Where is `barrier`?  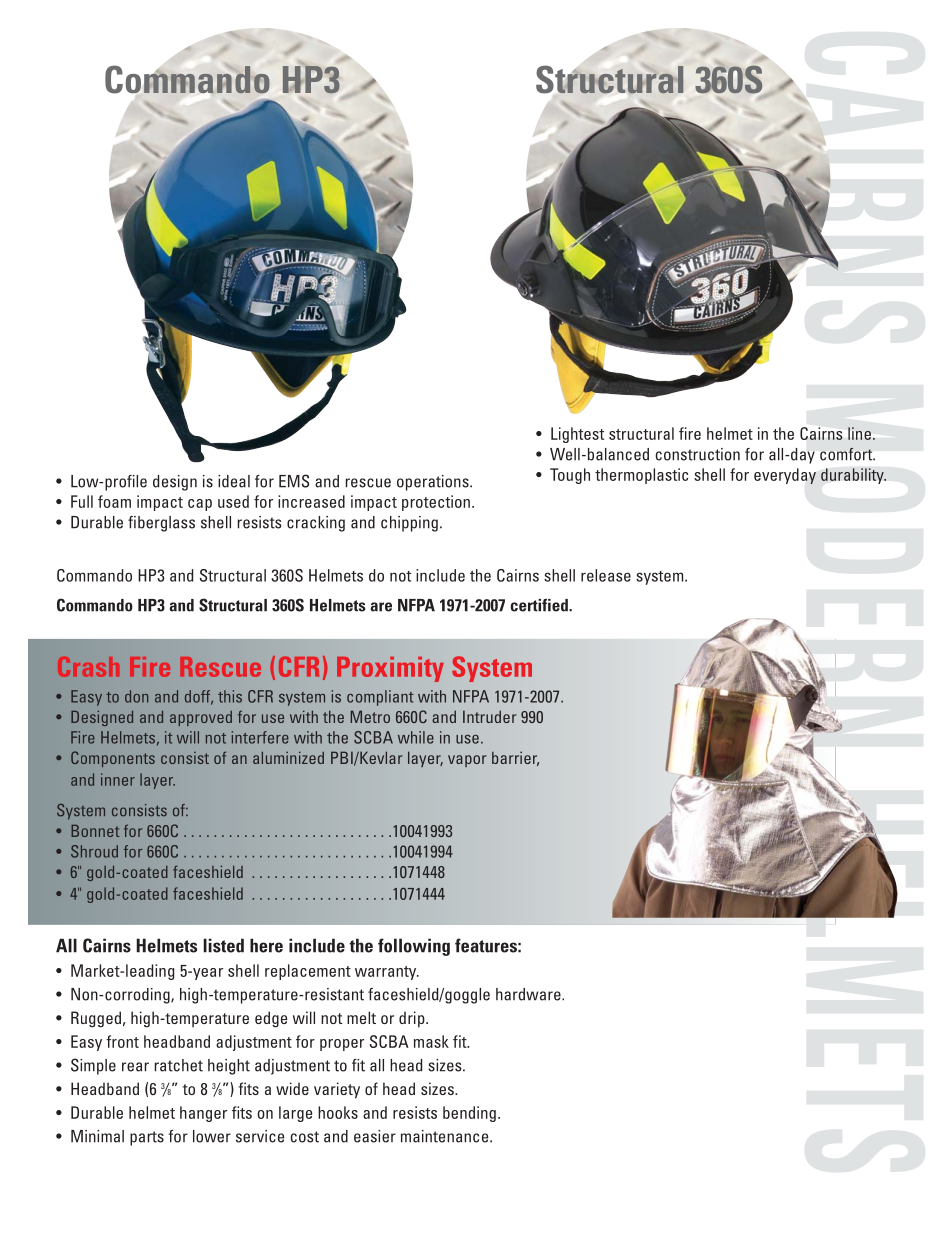 barrier is located at coordinates (515, 758).
